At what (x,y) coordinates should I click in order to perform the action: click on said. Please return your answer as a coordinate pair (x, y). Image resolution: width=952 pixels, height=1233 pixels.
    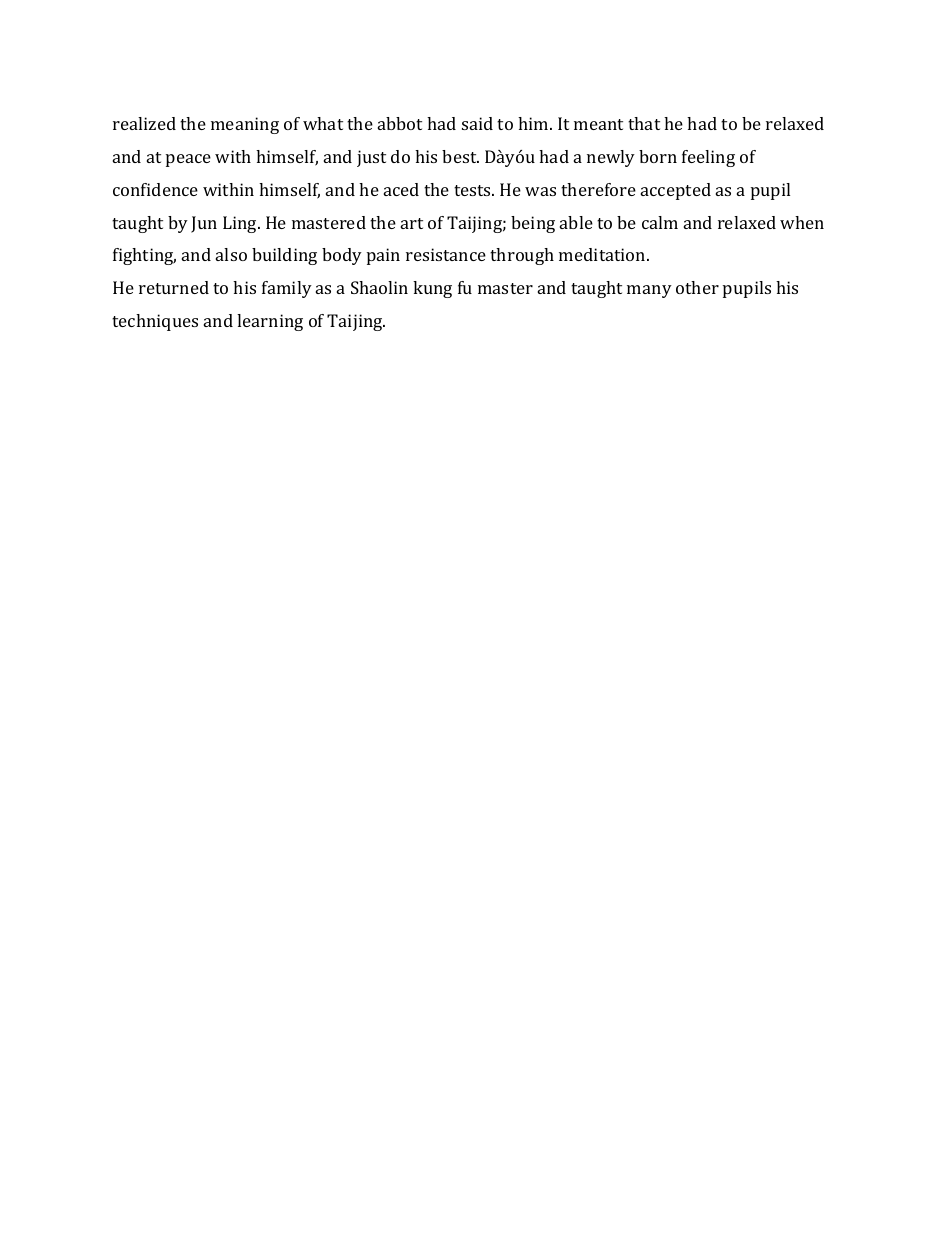
    Looking at the image, I should click on (477, 123).
